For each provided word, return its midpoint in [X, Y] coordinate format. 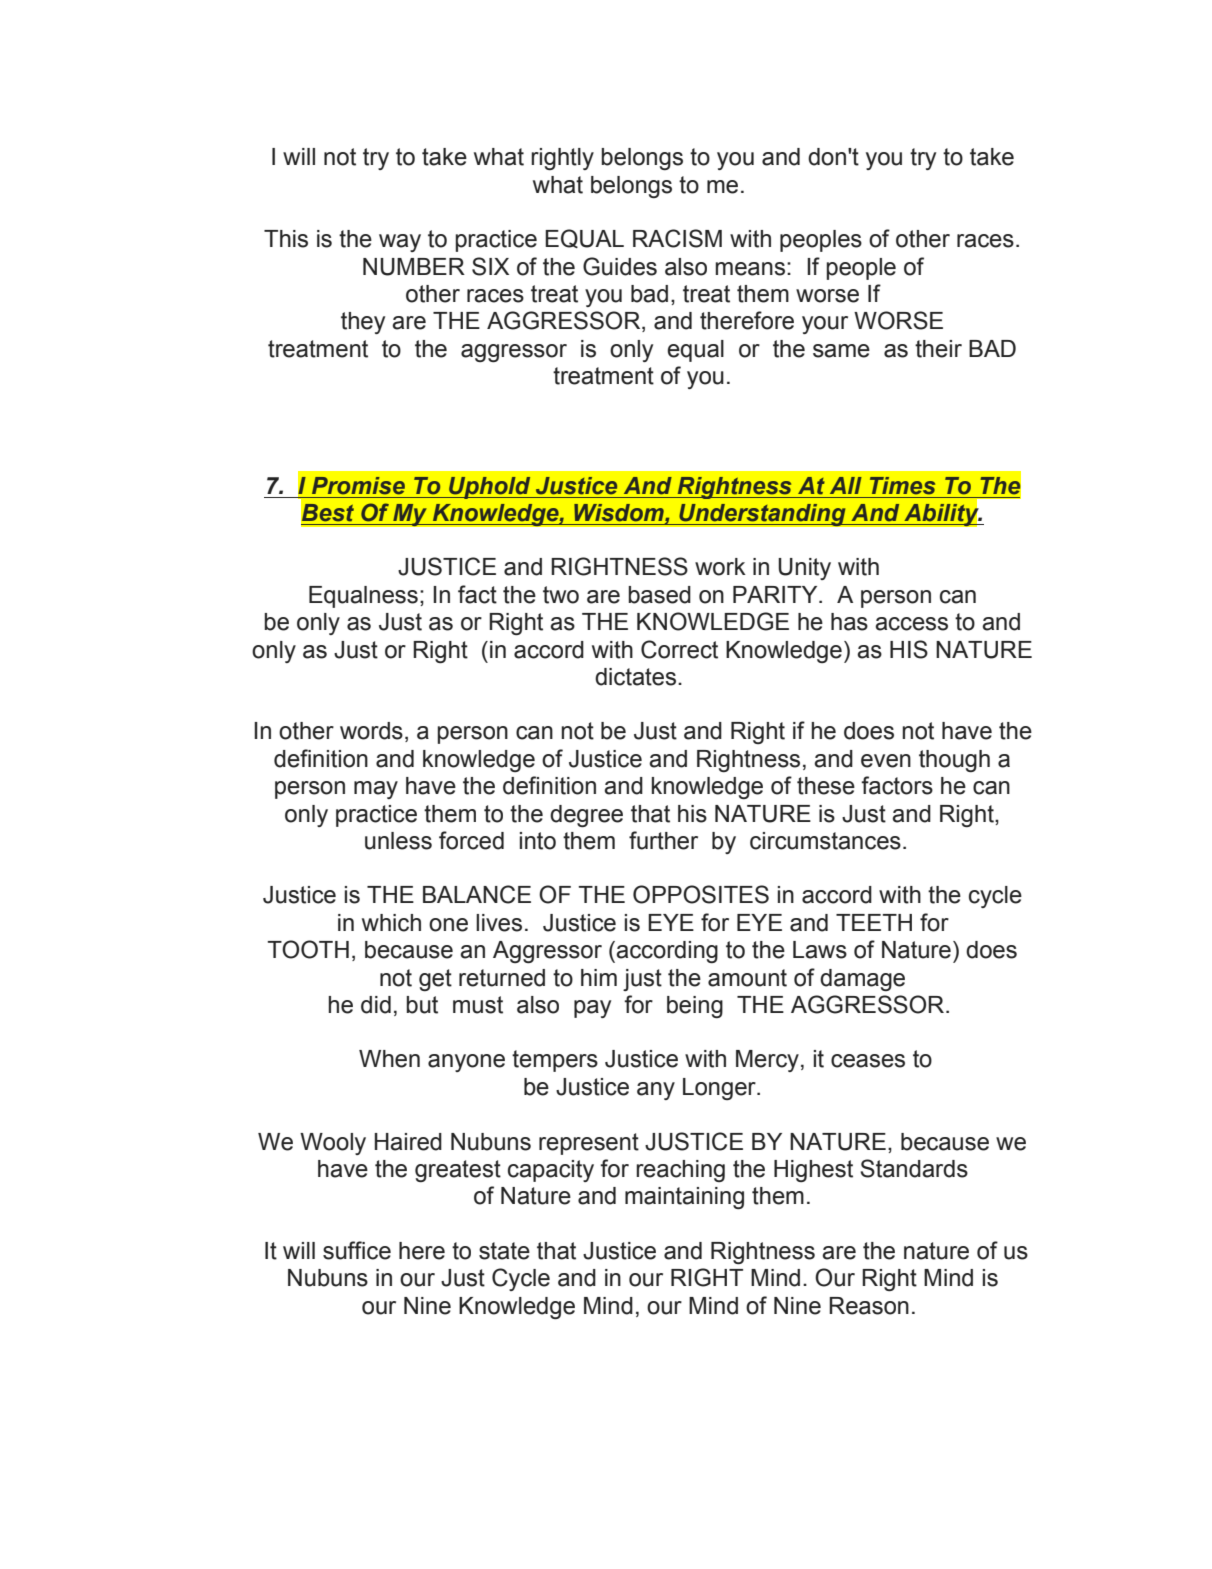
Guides [620, 266]
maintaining [684, 1198]
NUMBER [414, 267]
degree [586, 816]
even [886, 761]
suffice [357, 1250]
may [376, 790]
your [825, 325]
